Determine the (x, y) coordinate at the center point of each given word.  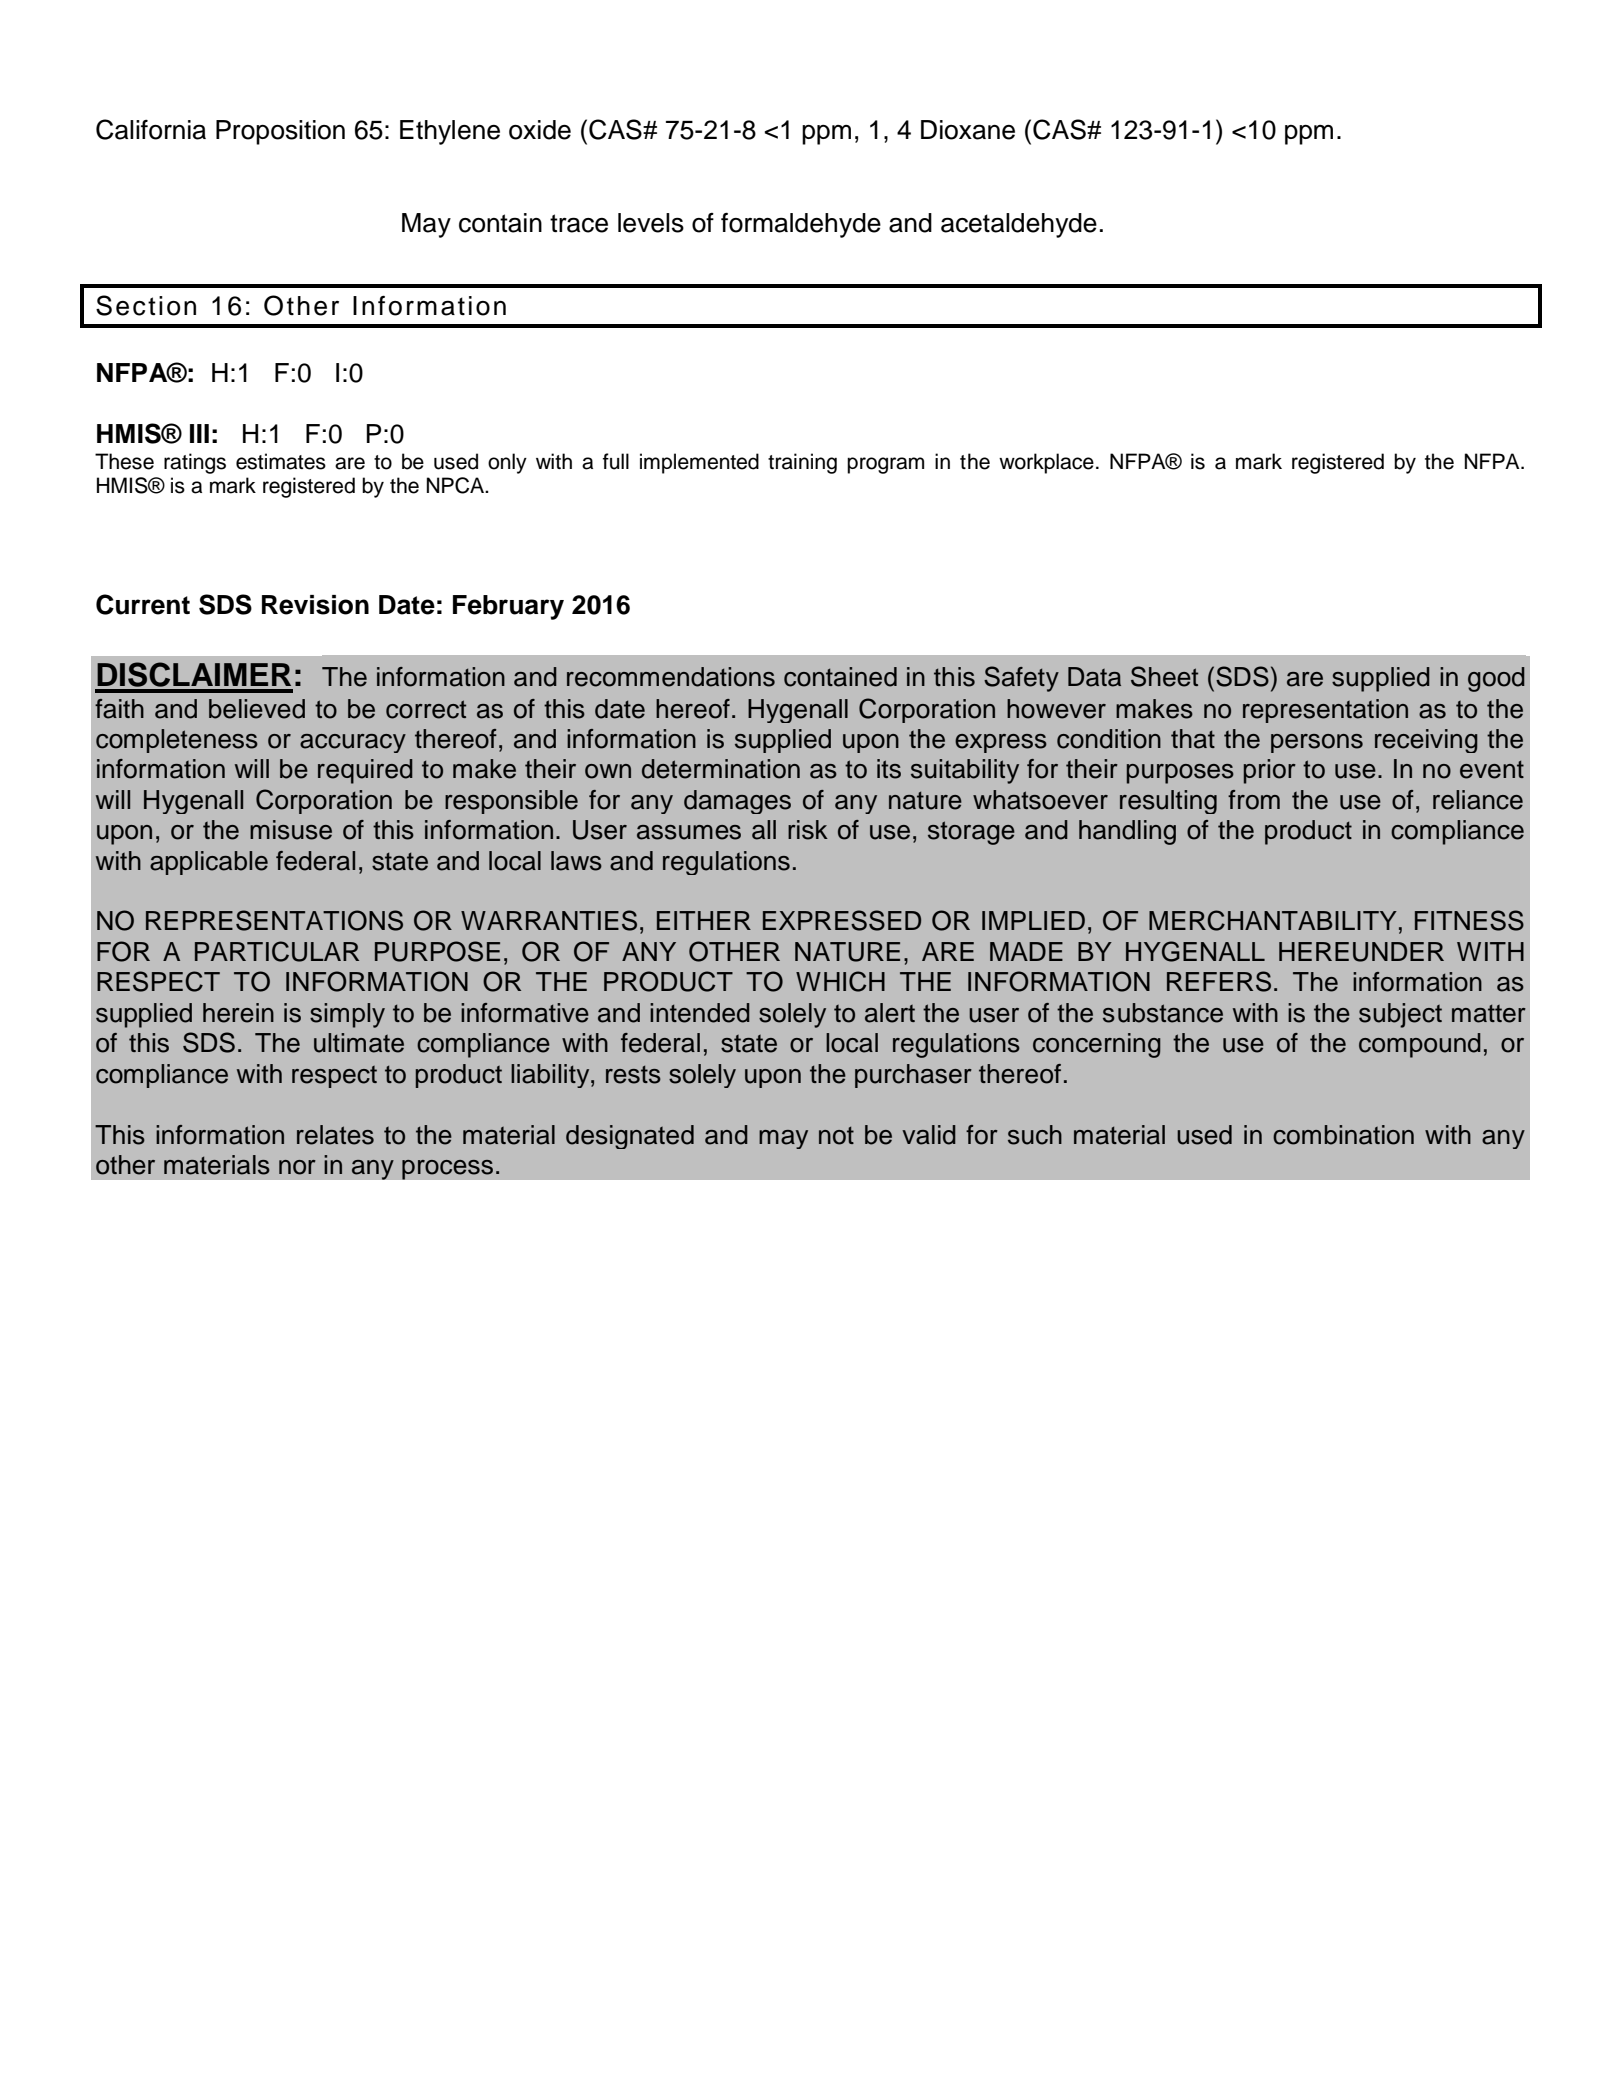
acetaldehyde (1019, 225)
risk (808, 830)
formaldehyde (801, 225)
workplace (1046, 463)
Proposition (280, 132)
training (802, 463)
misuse (291, 830)
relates (335, 1135)
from (1254, 800)
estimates (281, 461)
